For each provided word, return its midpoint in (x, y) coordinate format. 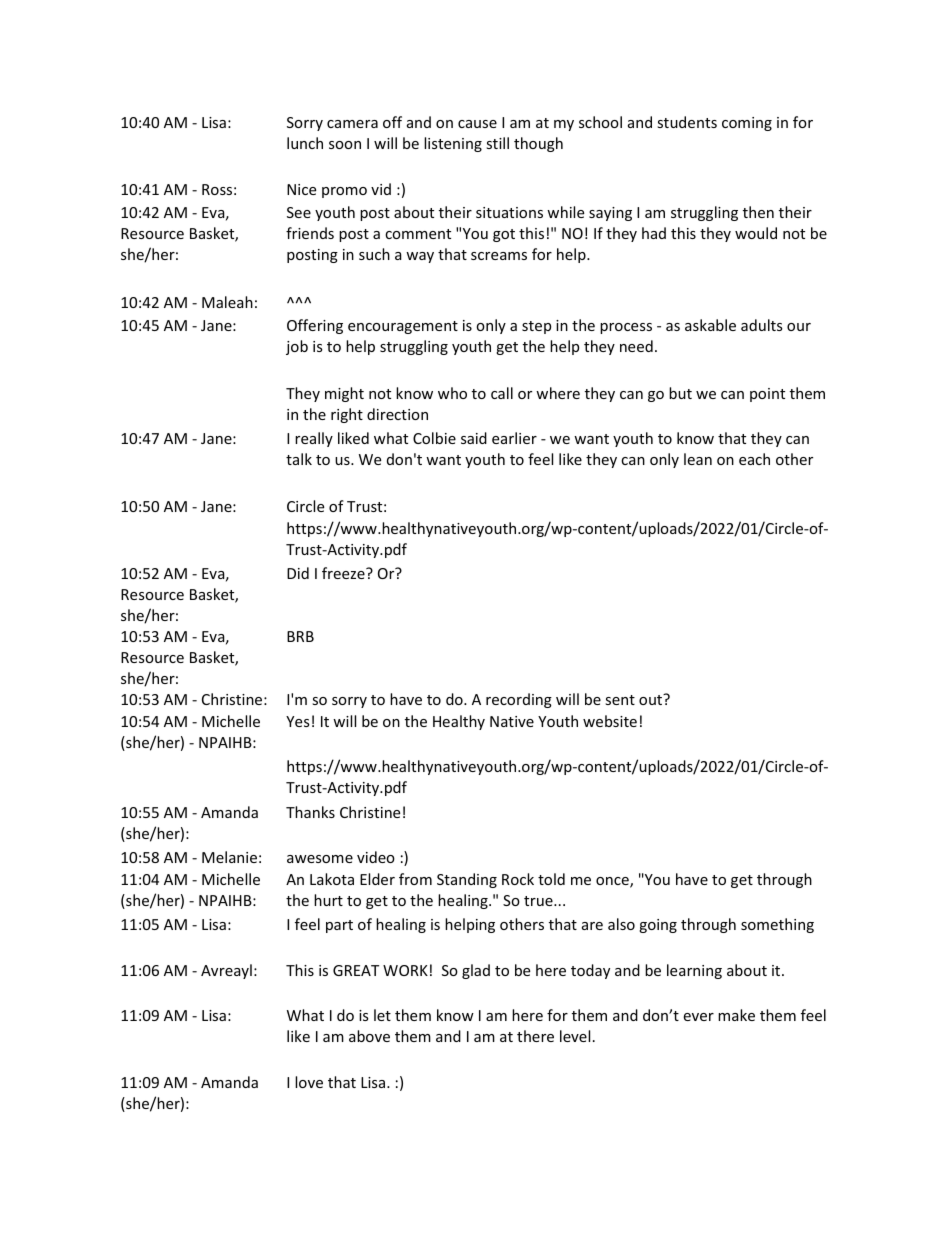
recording (519, 700)
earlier (514, 438)
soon (345, 145)
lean (698, 459)
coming (747, 124)
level (575, 1036)
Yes (298, 721)
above (369, 1036)
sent (620, 700)
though (538, 144)
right (347, 415)
